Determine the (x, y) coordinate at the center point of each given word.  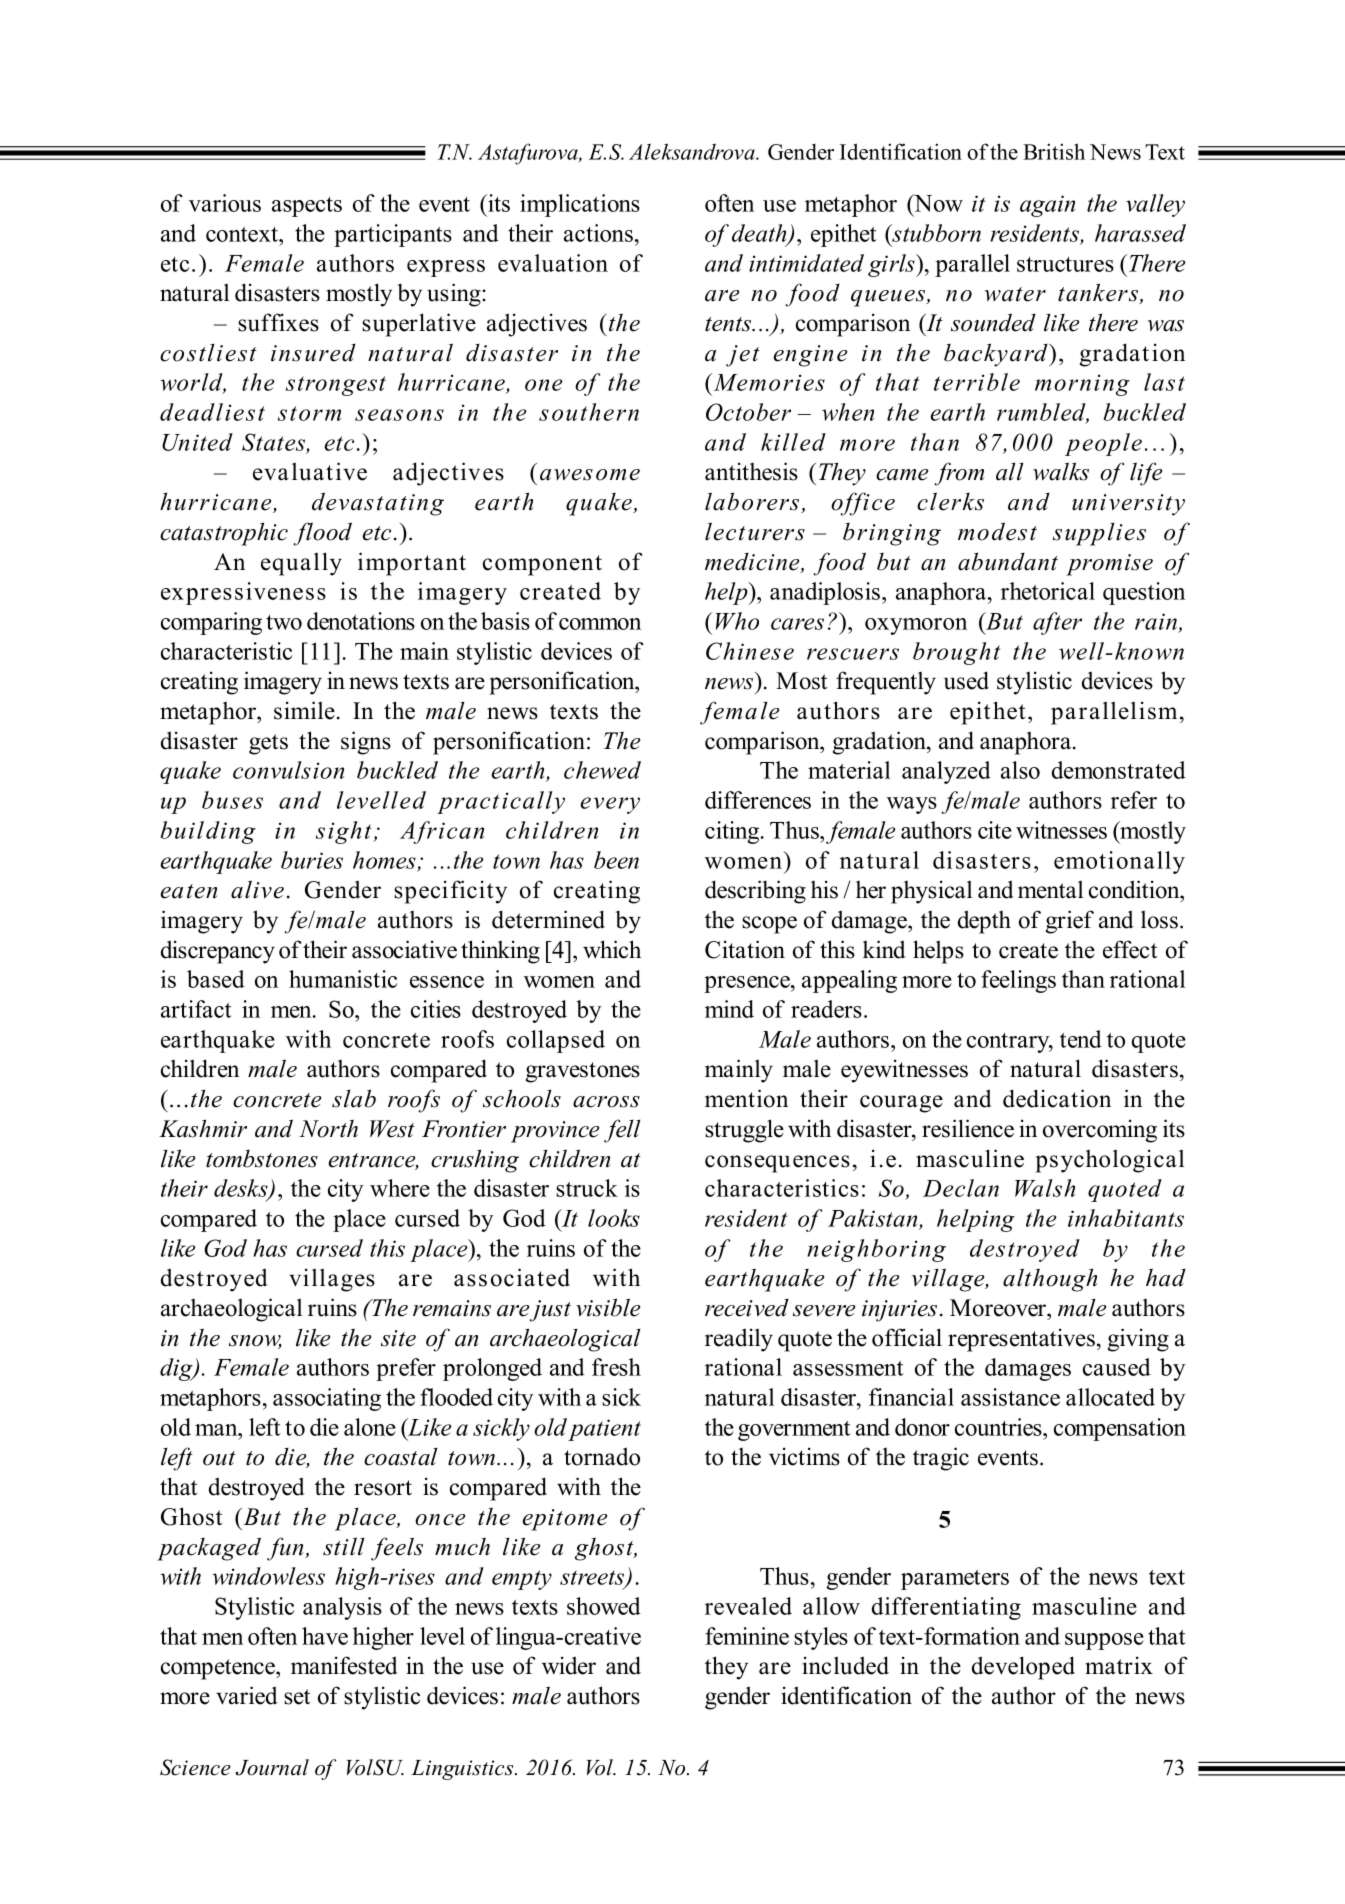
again (1047, 206)
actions (600, 233)
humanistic (343, 979)
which (612, 949)
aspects (307, 207)
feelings (1018, 981)
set (297, 1697)
